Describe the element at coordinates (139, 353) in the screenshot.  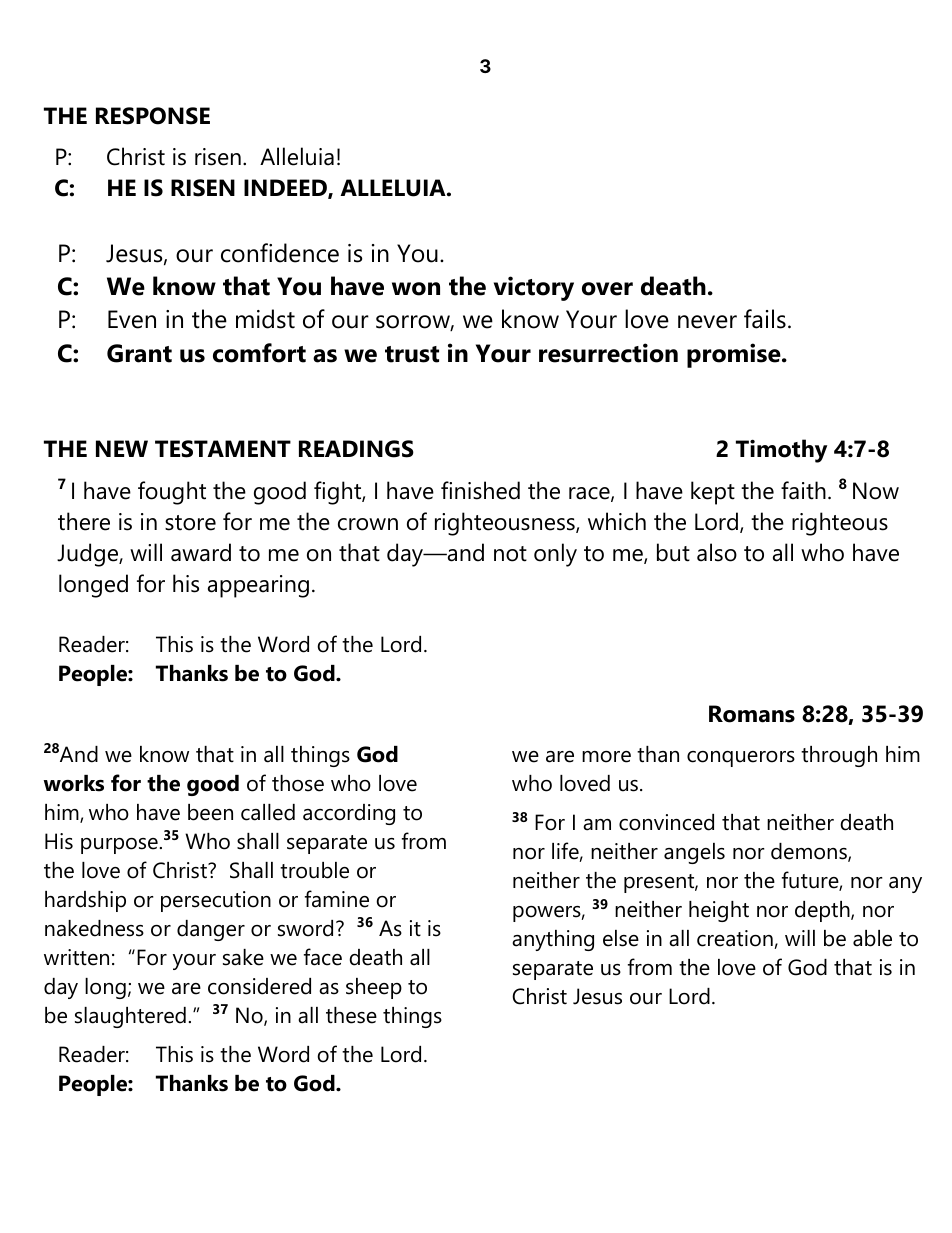
I see `Grant` at that location.
